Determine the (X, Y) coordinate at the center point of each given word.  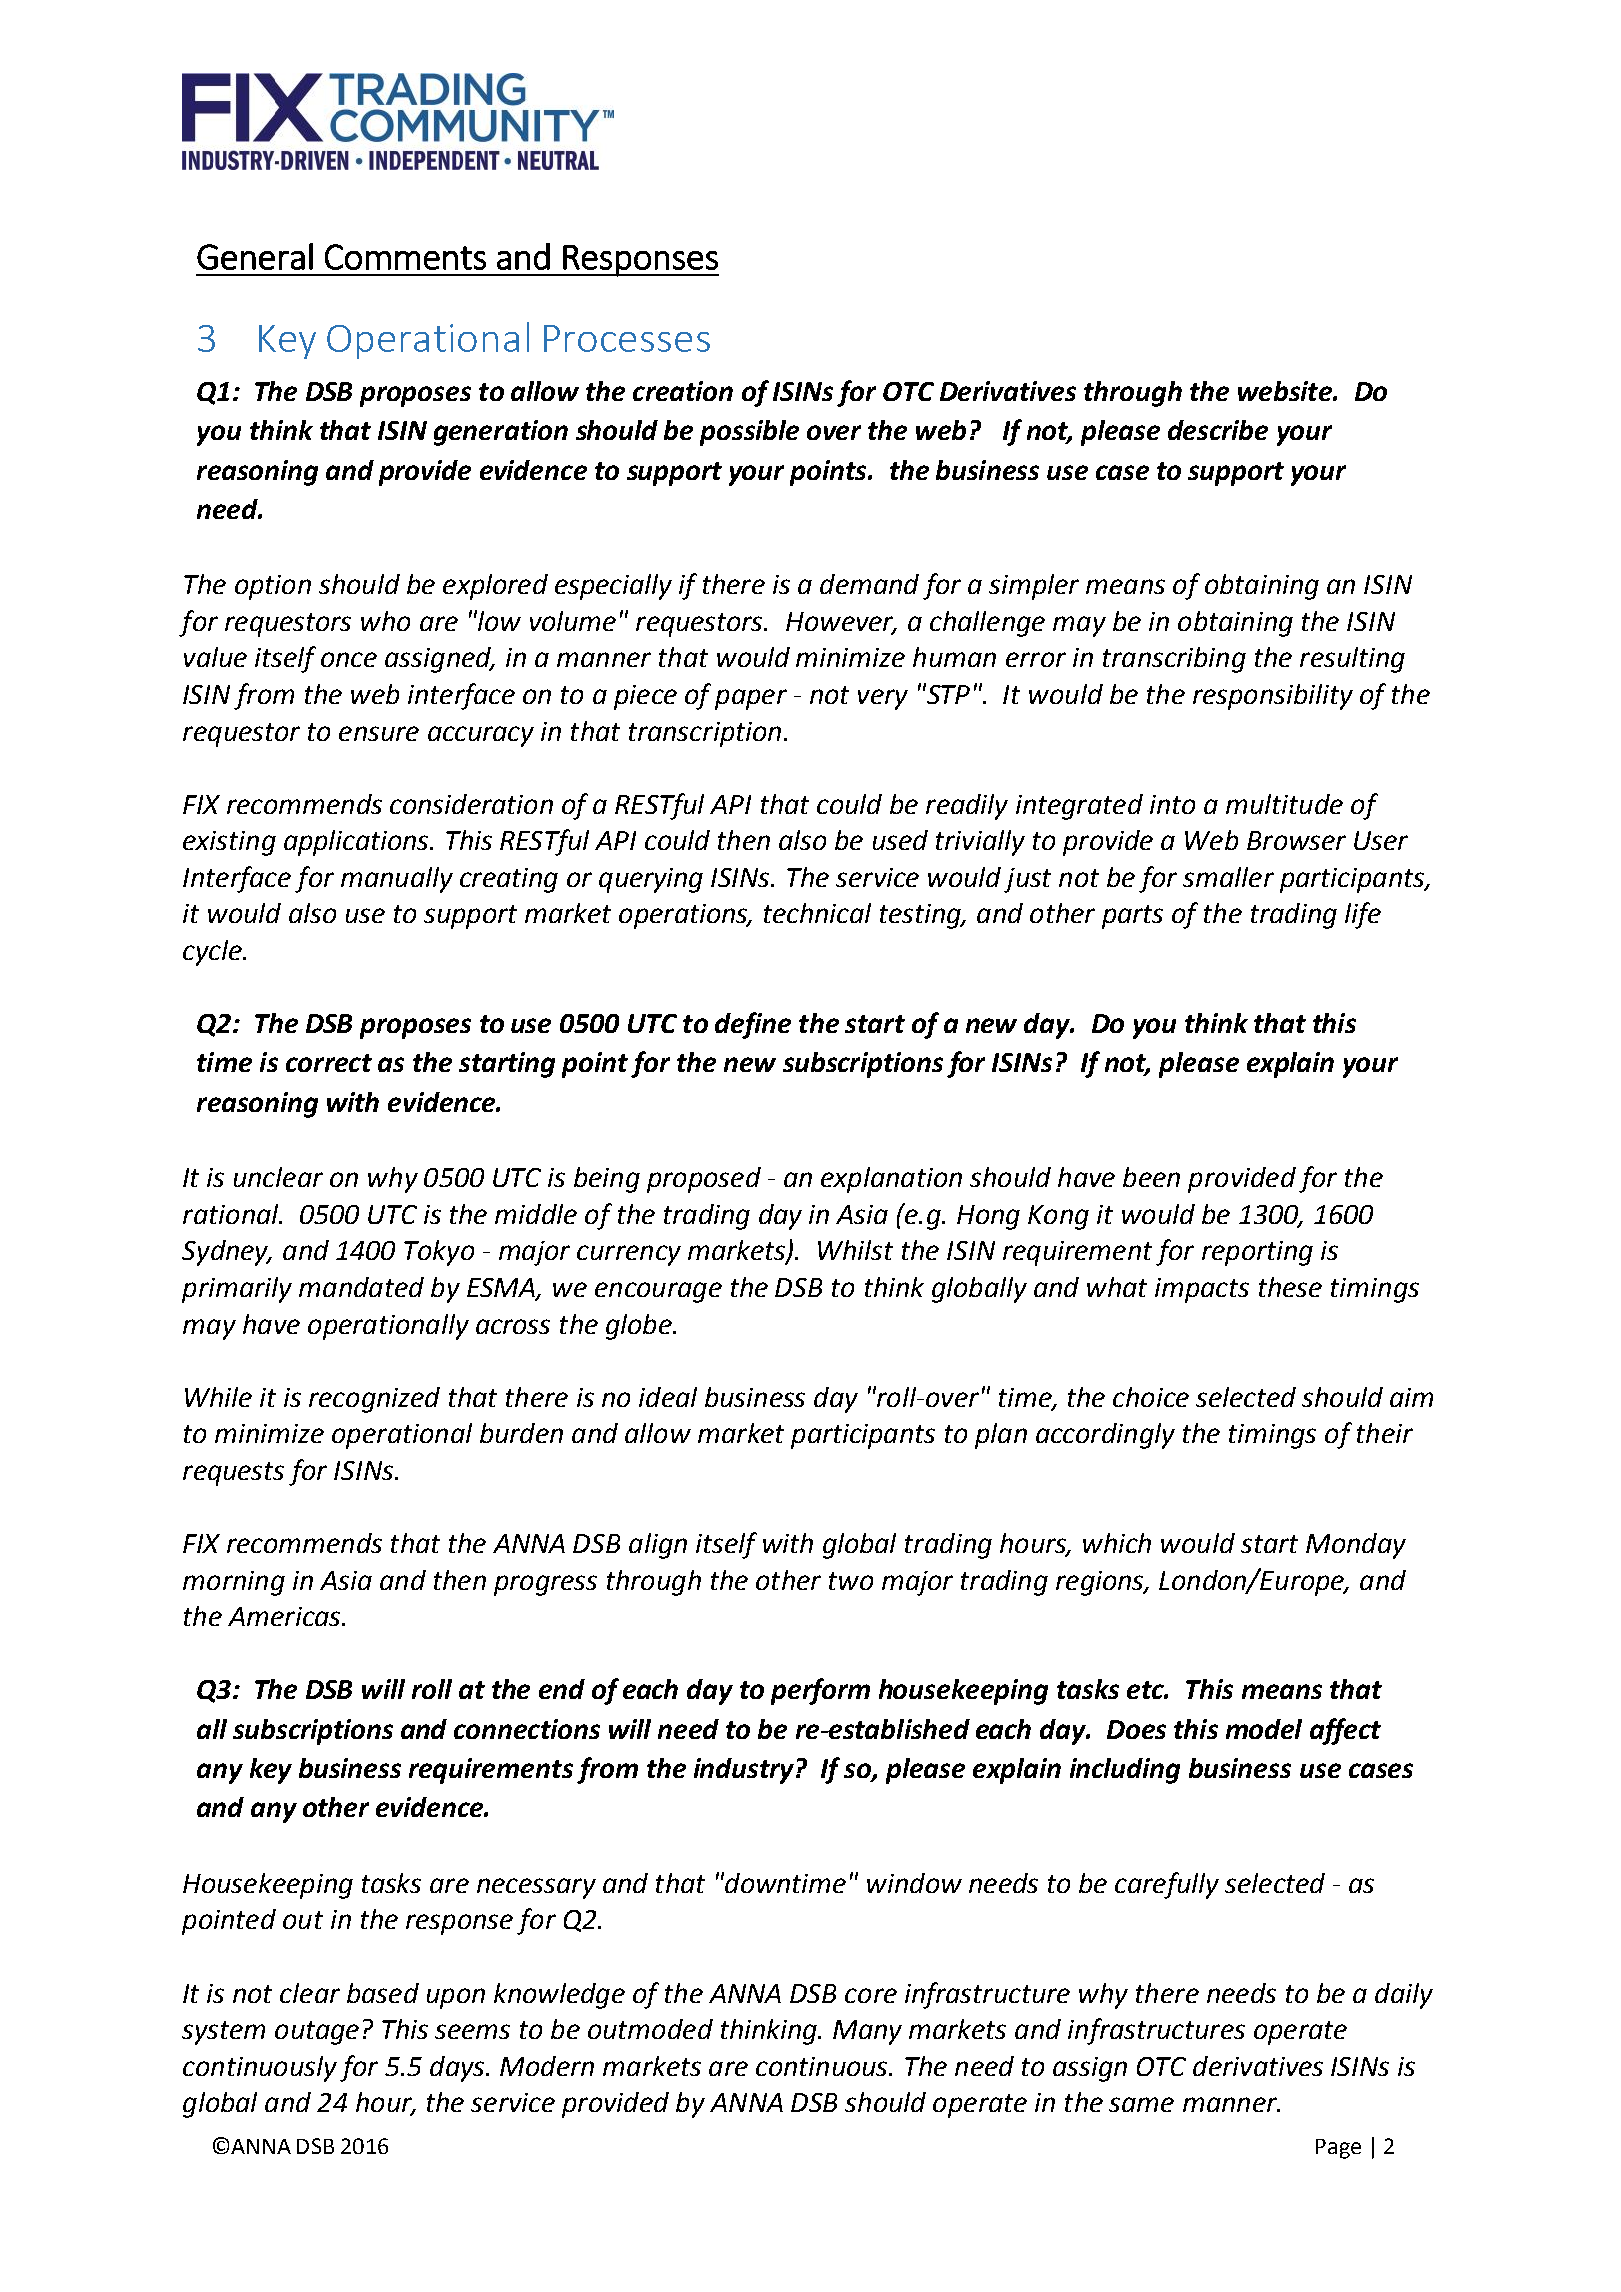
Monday (1356, 1546)
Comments (405, 257)
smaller (1228, 877)
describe (1218, 430)
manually (397, 880)
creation (683, 391)
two (851, 1581)
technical (817, 913)
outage (317, 2033)
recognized (374, 1400)
